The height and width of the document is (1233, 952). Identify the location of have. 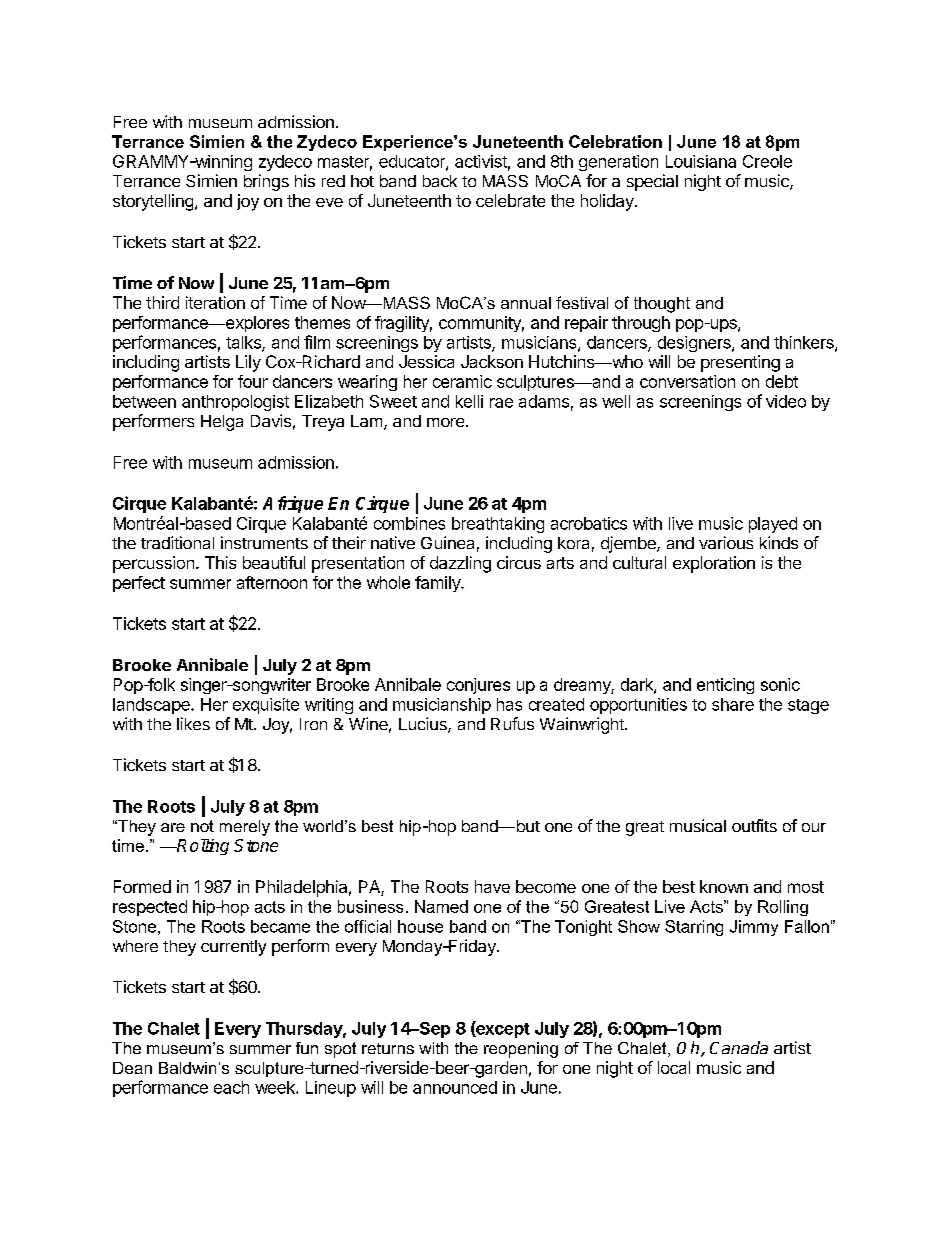
(492, 886).
